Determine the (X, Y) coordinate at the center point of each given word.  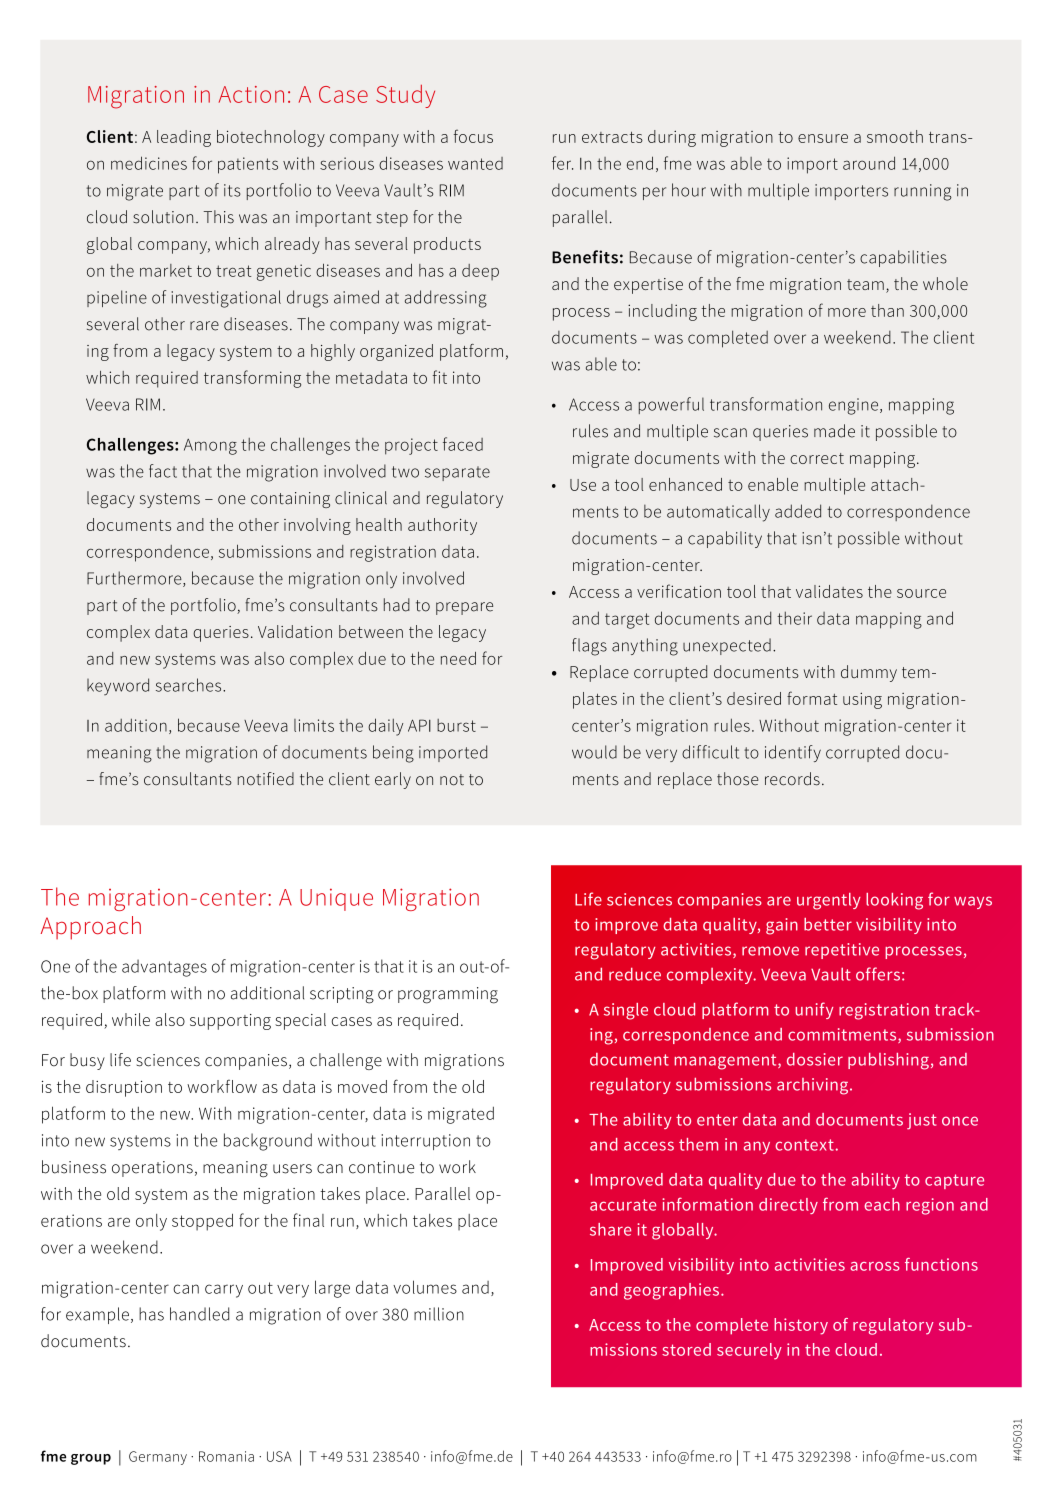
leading (184, 138)
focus (473, 136)
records (792, 779)
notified (266, 779)
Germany (158, 1458)
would (594, 752)
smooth (895, 136)
